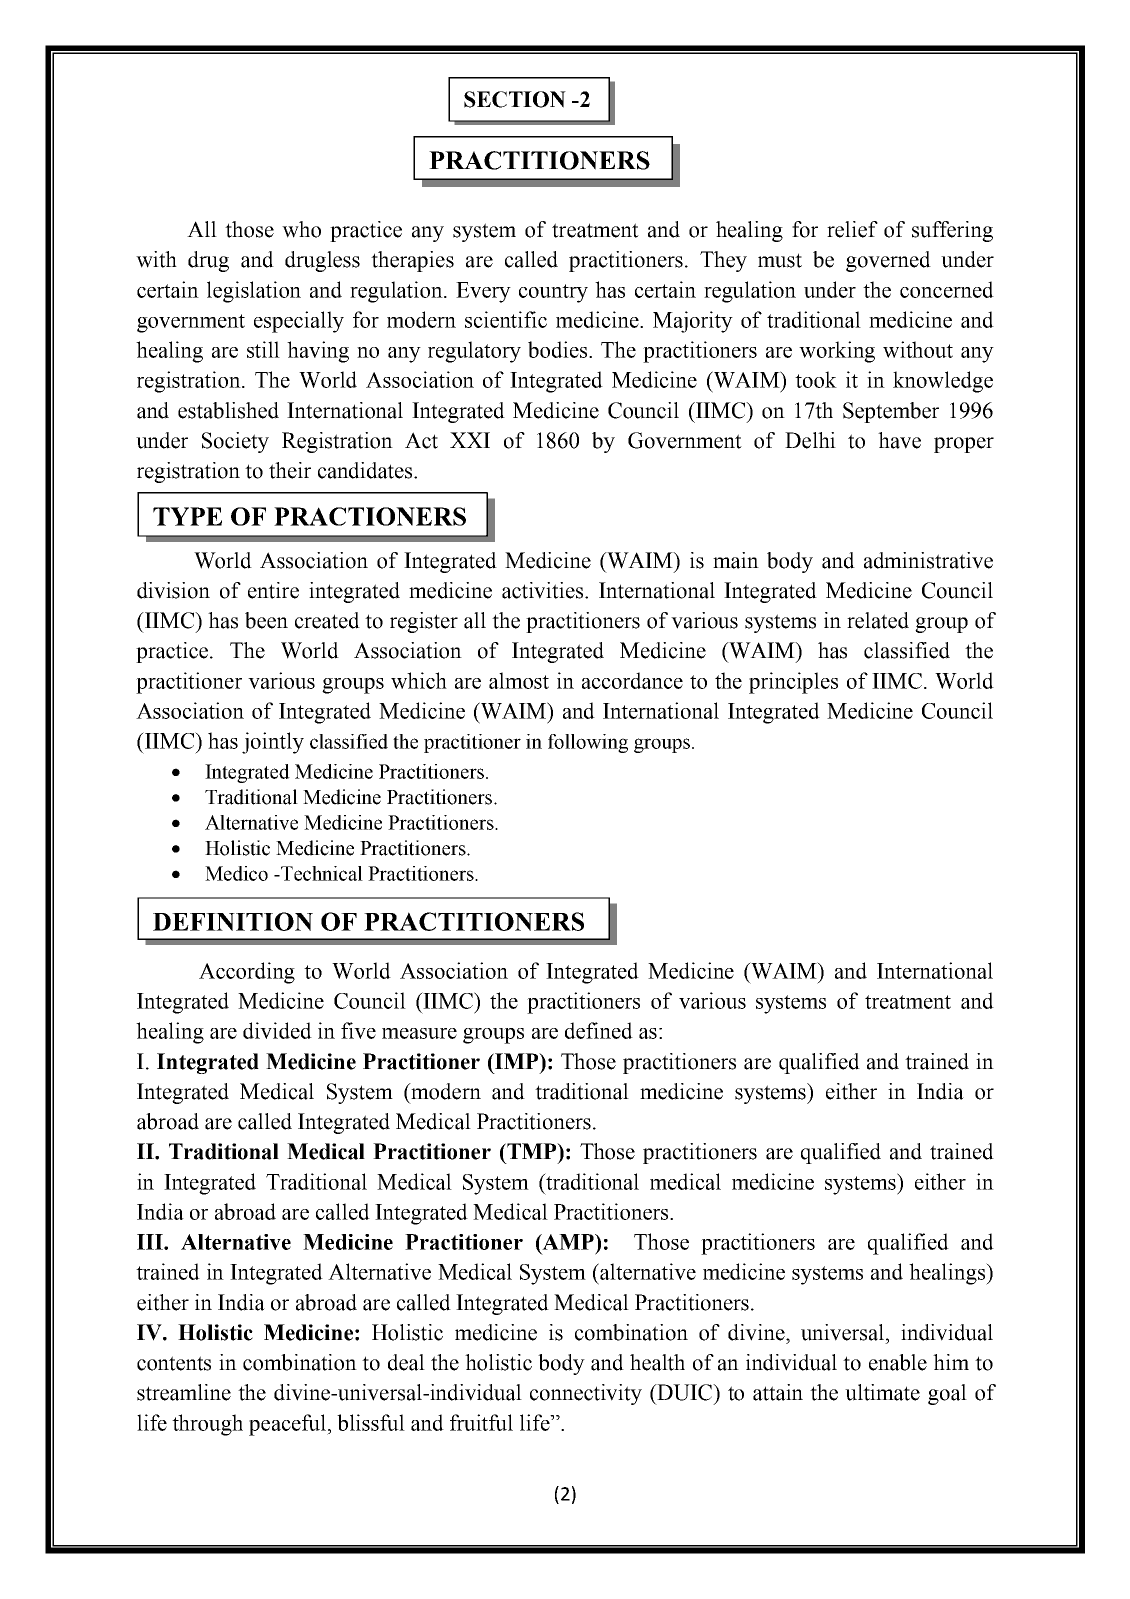 The image size is (1130, 1599). I want to click on entire, so click(273, 590).
